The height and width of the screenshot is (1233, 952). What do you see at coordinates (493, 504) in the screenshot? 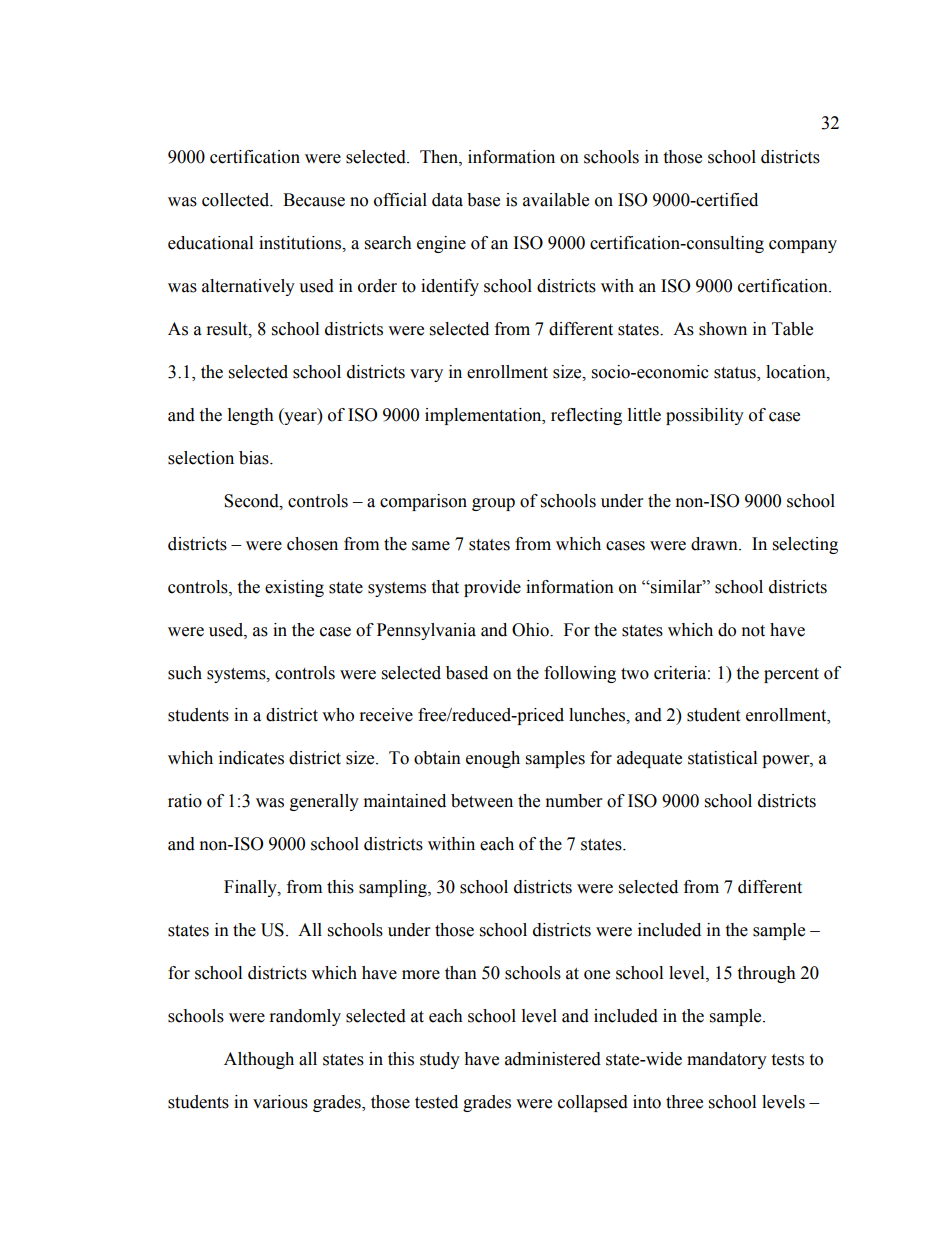
I see `group` at bounding box center [493, 504].
